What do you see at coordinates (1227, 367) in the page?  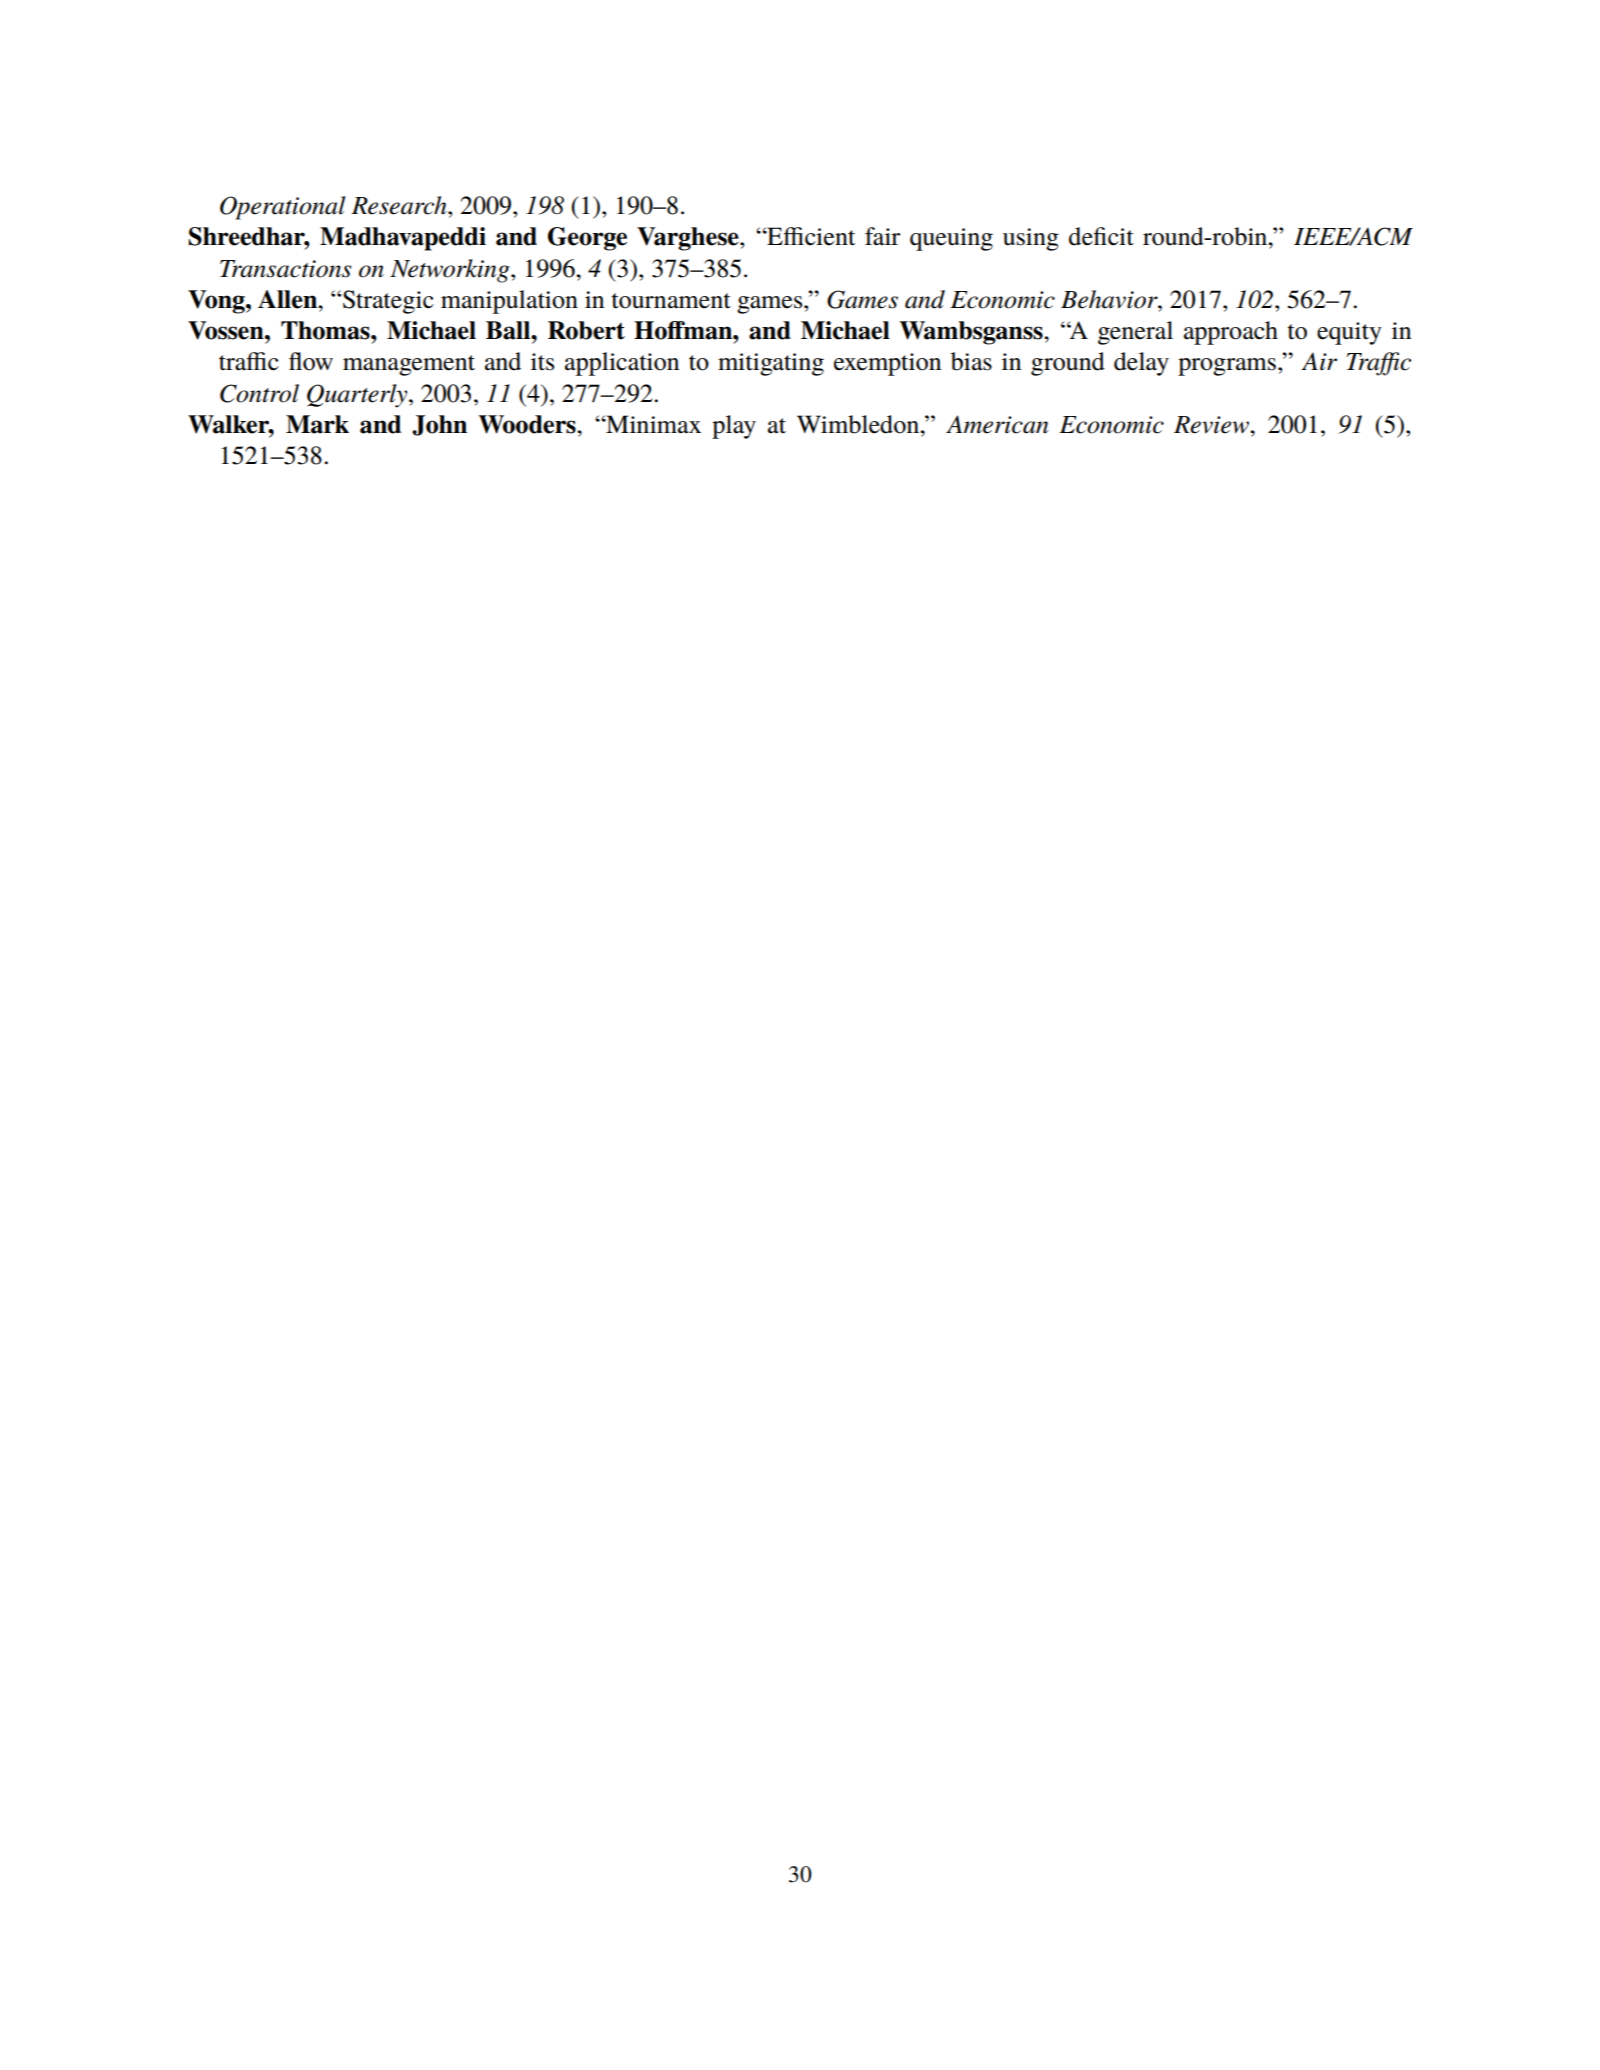 I see `programs` at bounding box center [1227, 367].
